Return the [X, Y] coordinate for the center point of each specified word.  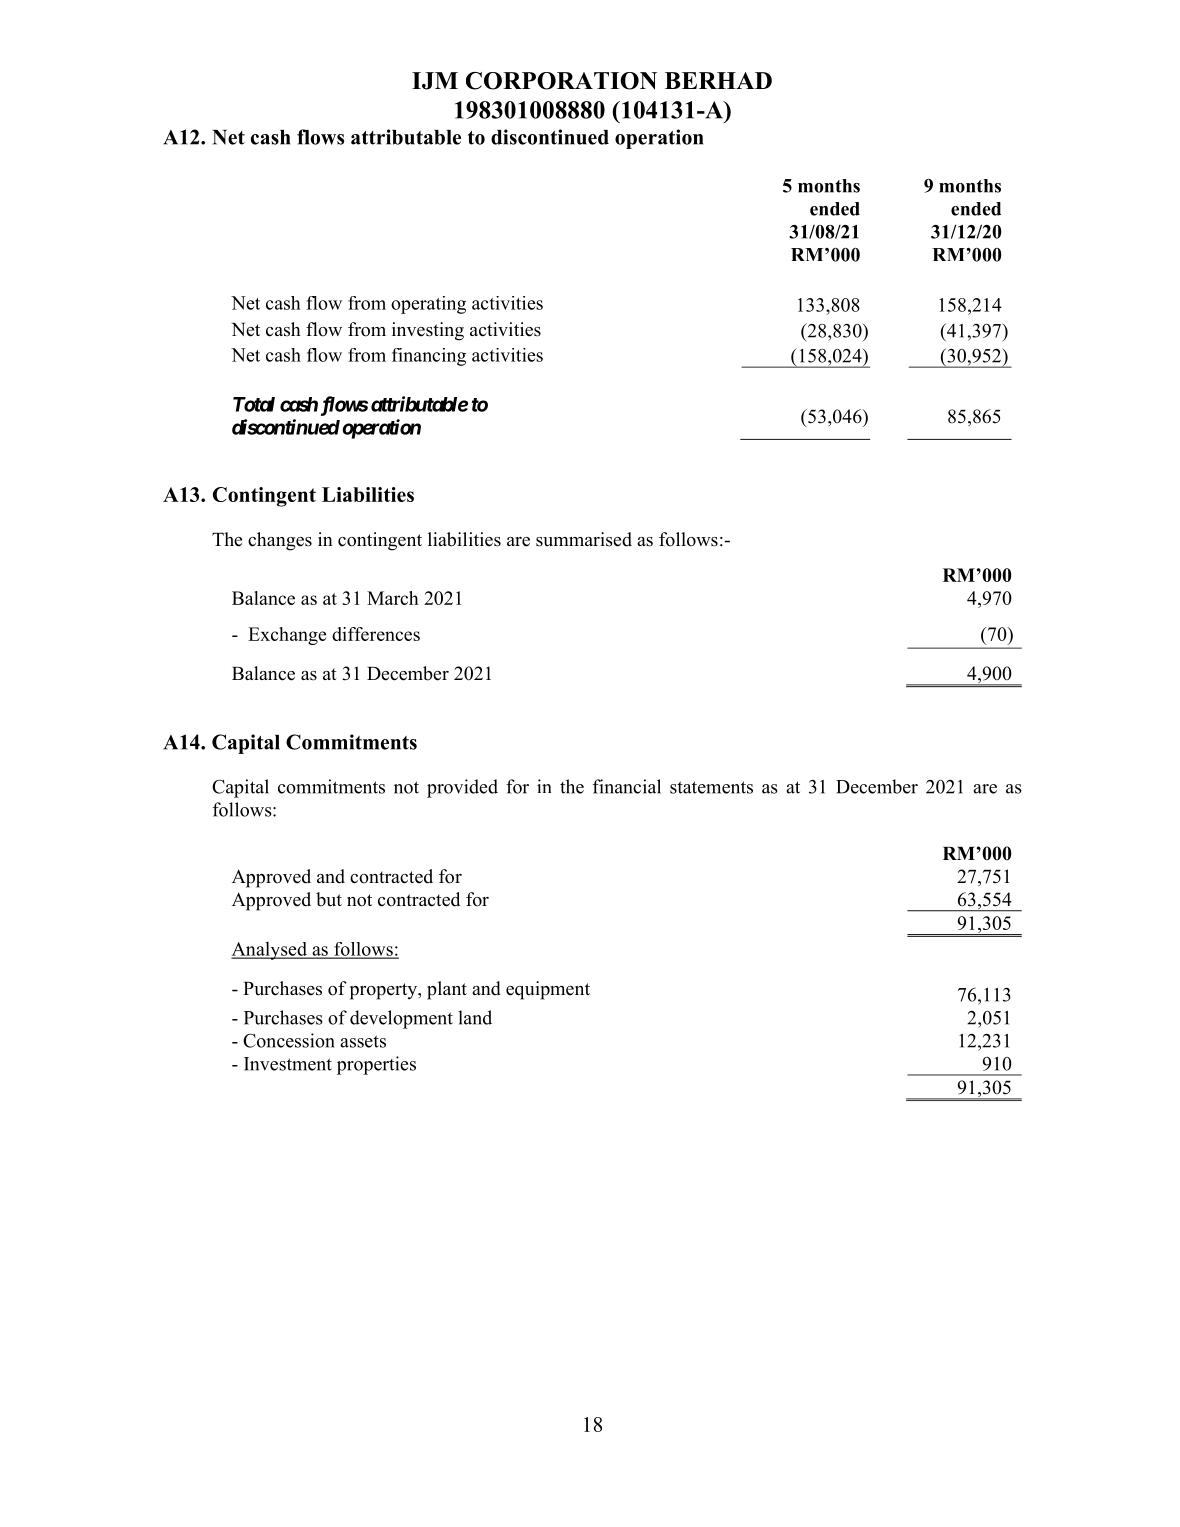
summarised [584, 539]
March [393, 598]
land [475, 1017]
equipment [548, 990]
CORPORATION [561, 81]
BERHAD [718, 80]
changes [280, 541]
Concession [289, 1040]
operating [428, 305]
